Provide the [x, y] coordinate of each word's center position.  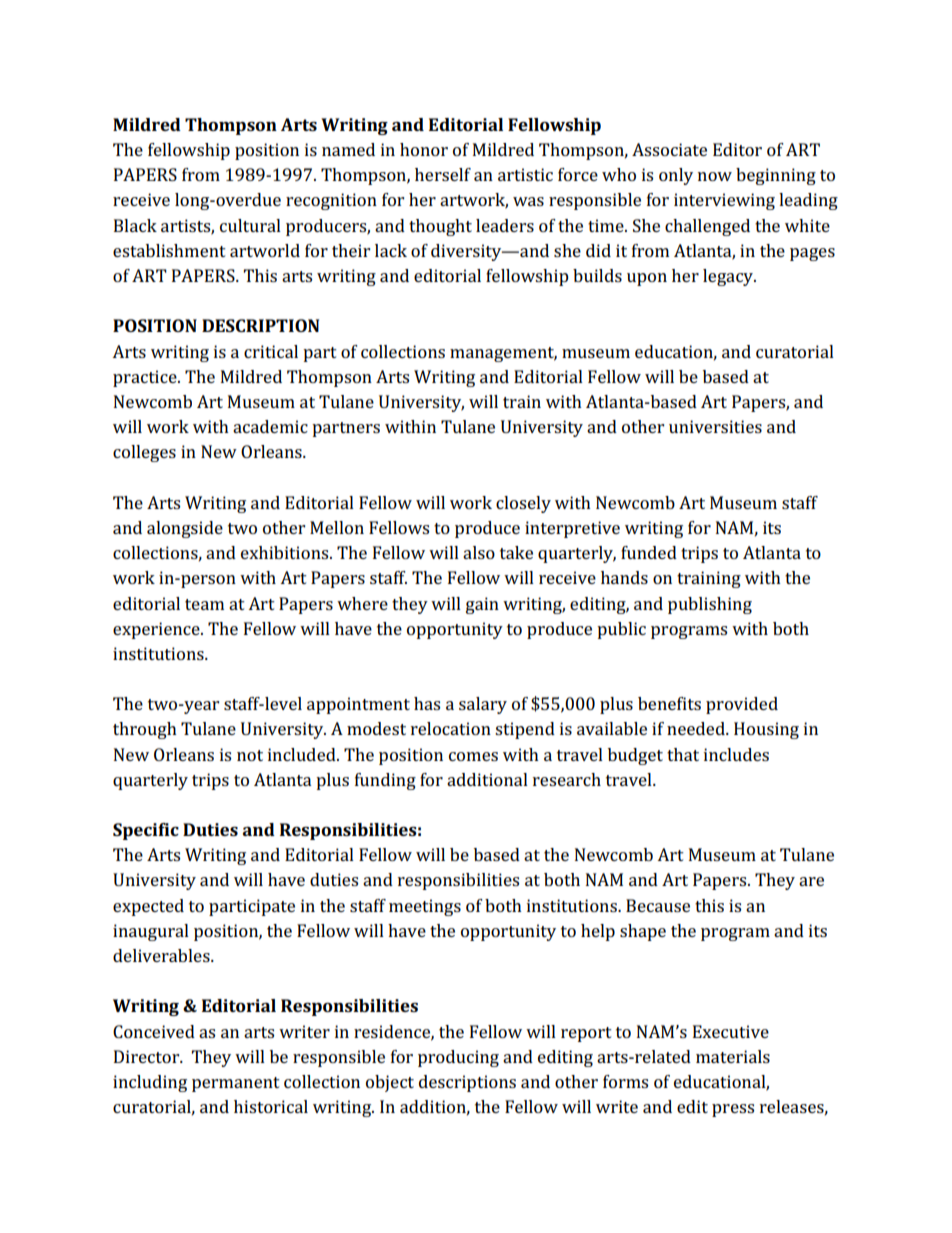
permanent [236, 1084]
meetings [425, 907]
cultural [250, 225]
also [479, 552]
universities [715, 426]
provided [742, 705]
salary [483, 705]
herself [443, 174]
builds [597, 275]
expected [148, 907]
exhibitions [286, 552]
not [250, 755]
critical [271, 351]
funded [649, 552]
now [715, 176]
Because [658, 905]
